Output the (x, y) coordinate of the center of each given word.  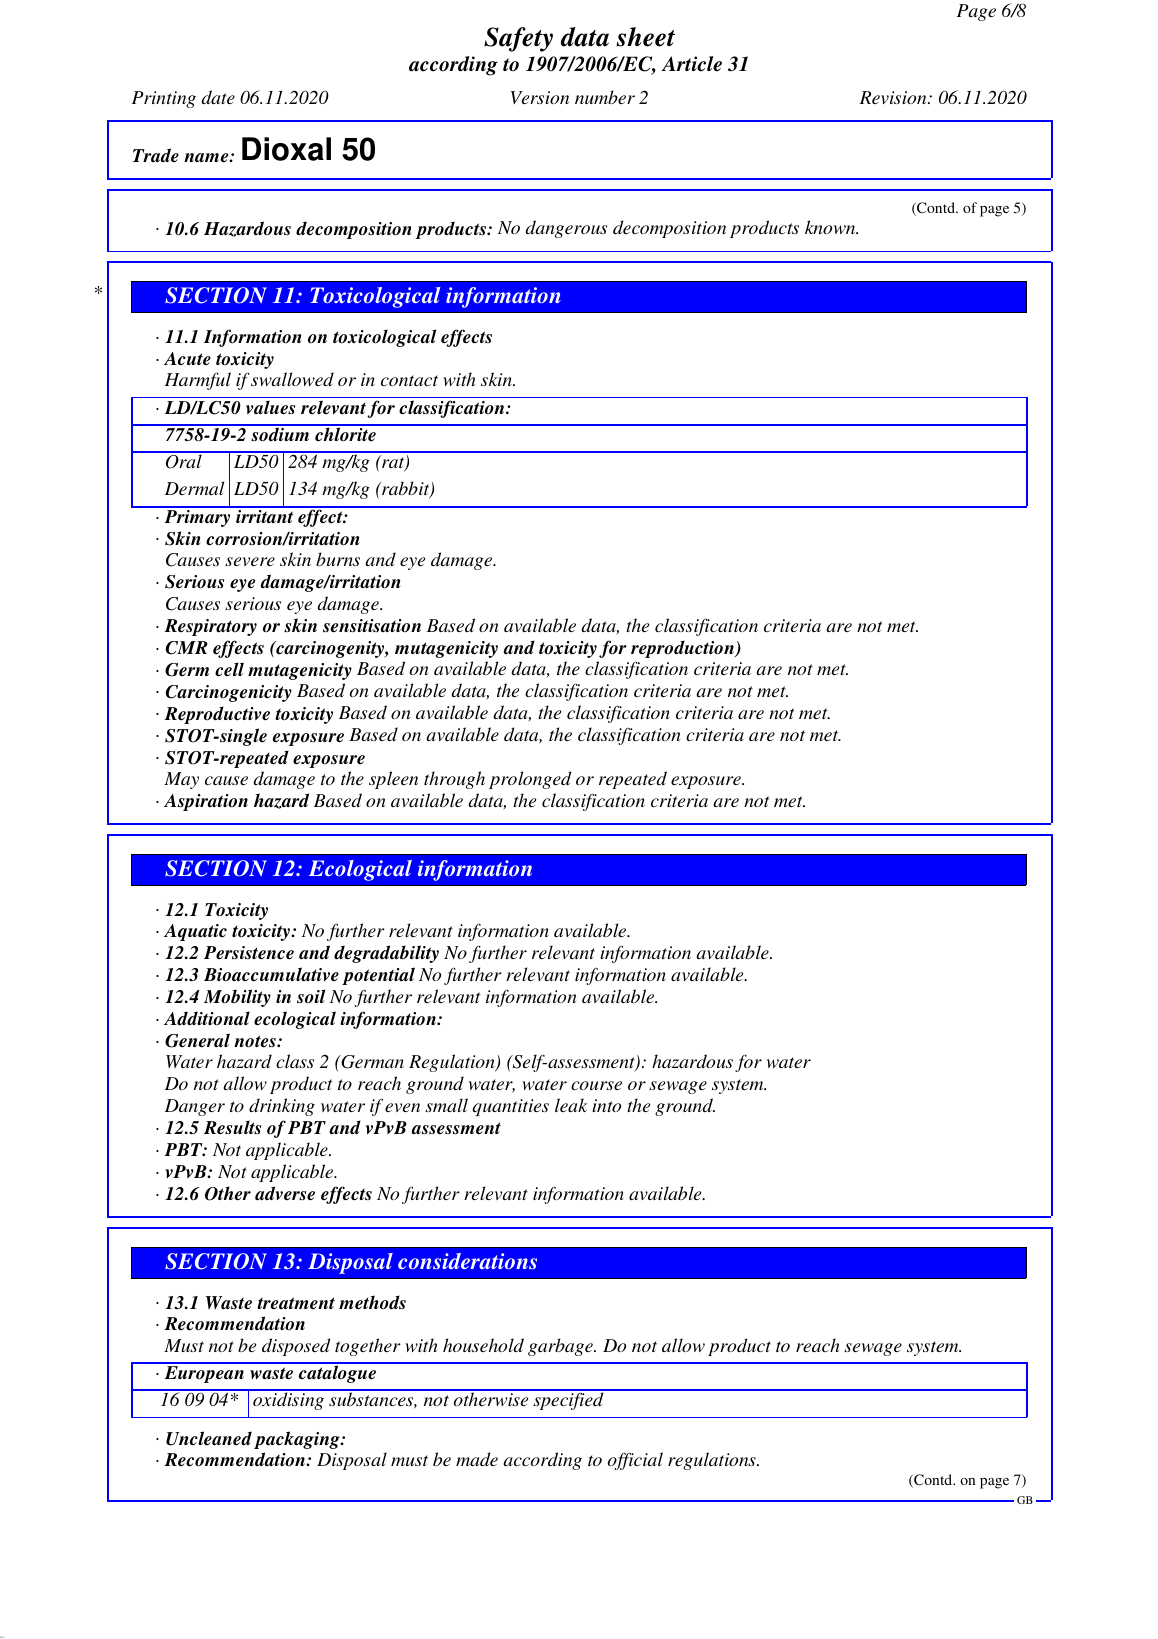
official (635, 1461)
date (218, 97)
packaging (298, 1440)
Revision (894, 97)
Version (540, 97)
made (477, 1459)
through (454, 780)
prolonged (530, 780)
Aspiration (206, 802)
